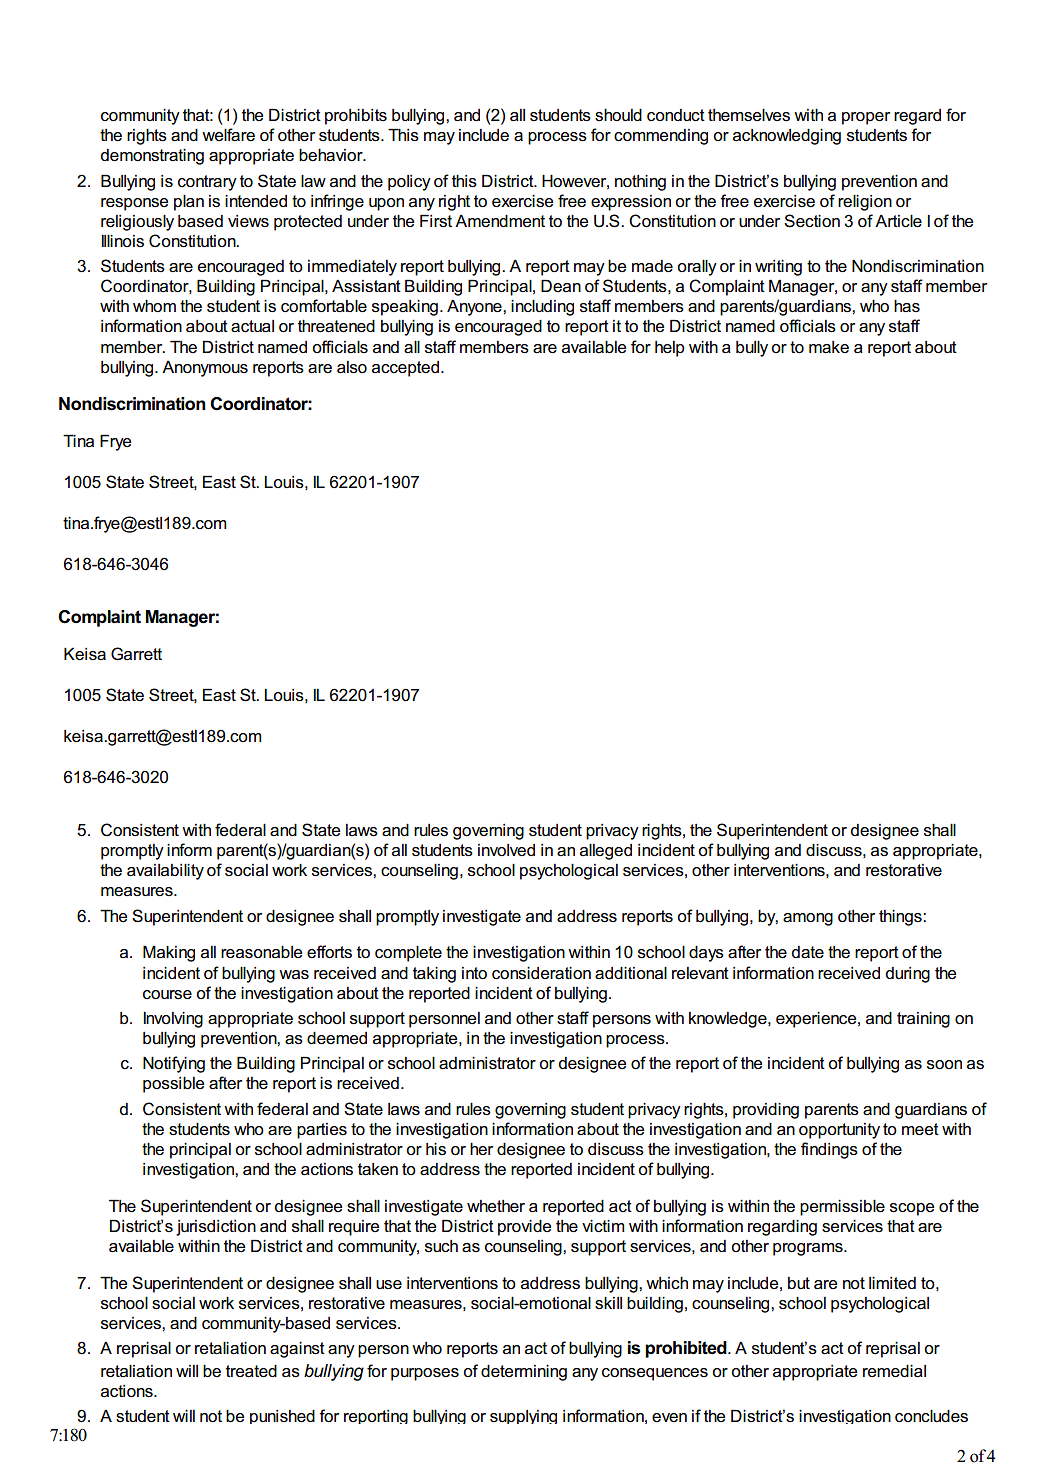  Describe the element at coordinates (817, 1020) in the screenshot. I see `experience` at that location.
